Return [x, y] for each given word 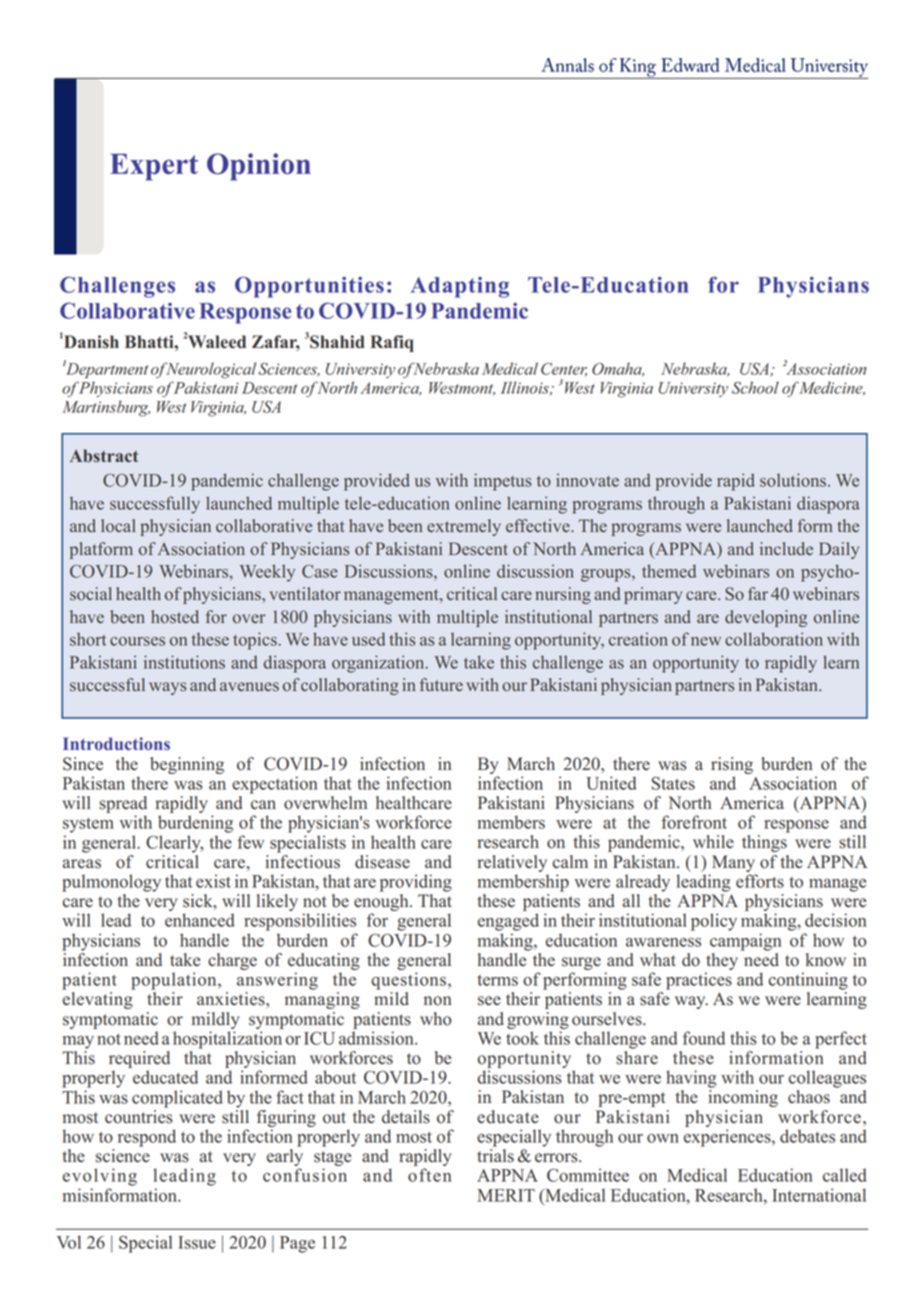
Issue [197, 1242]
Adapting [460, 287]
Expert [154, 167]
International [819, 1195]
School [755, 387]
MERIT [506, 1195]
